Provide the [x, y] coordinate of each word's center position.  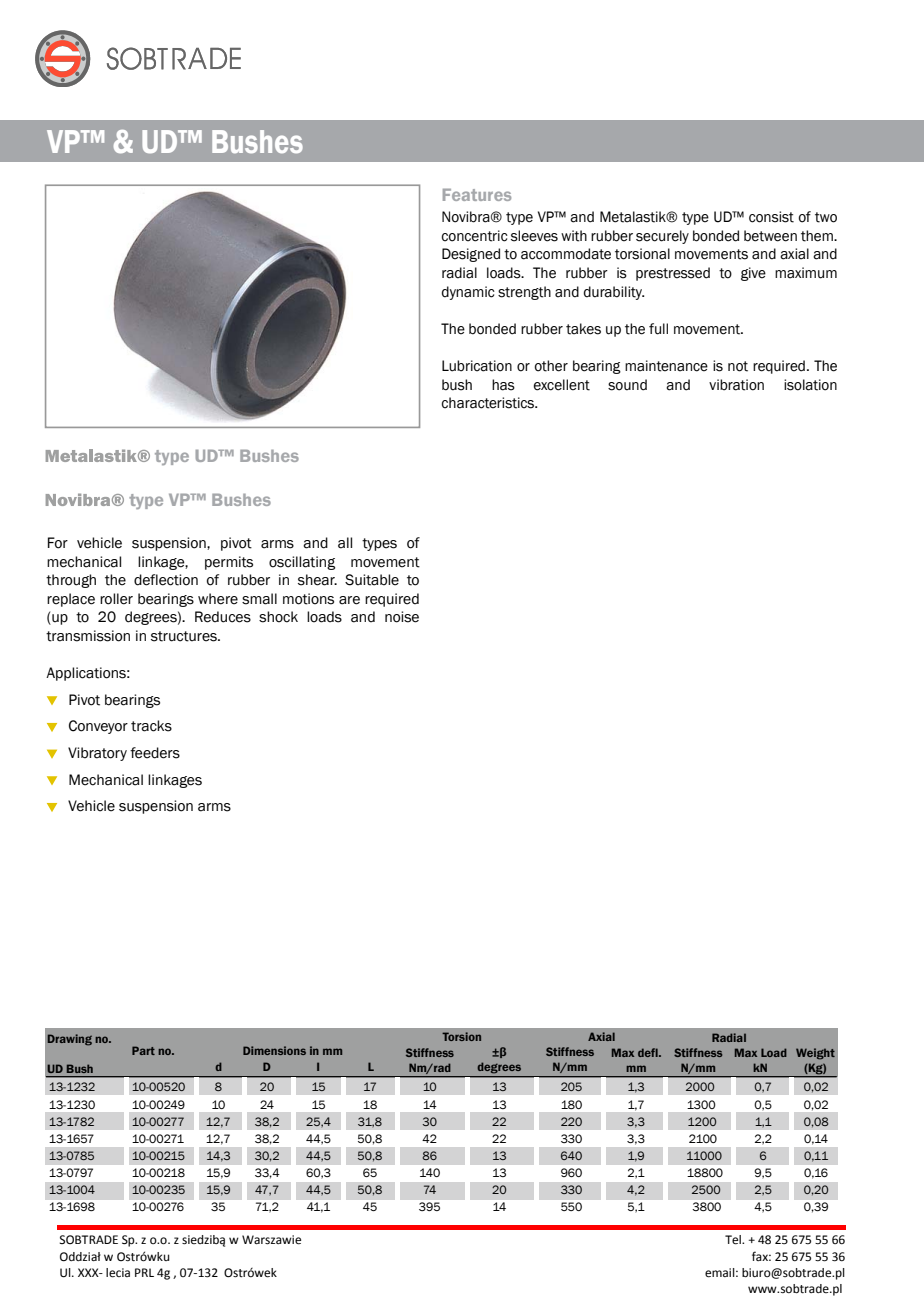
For [58, 543]
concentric [475, 236]
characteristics [489, 403]
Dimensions [274, 1050]
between [770, 236]
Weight [815, 1054]
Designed [471, 255]
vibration [736, 385]
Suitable [372, 580]
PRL [144, 1272]
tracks [151, 726]
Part [143, 1050]
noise [402, 617]
